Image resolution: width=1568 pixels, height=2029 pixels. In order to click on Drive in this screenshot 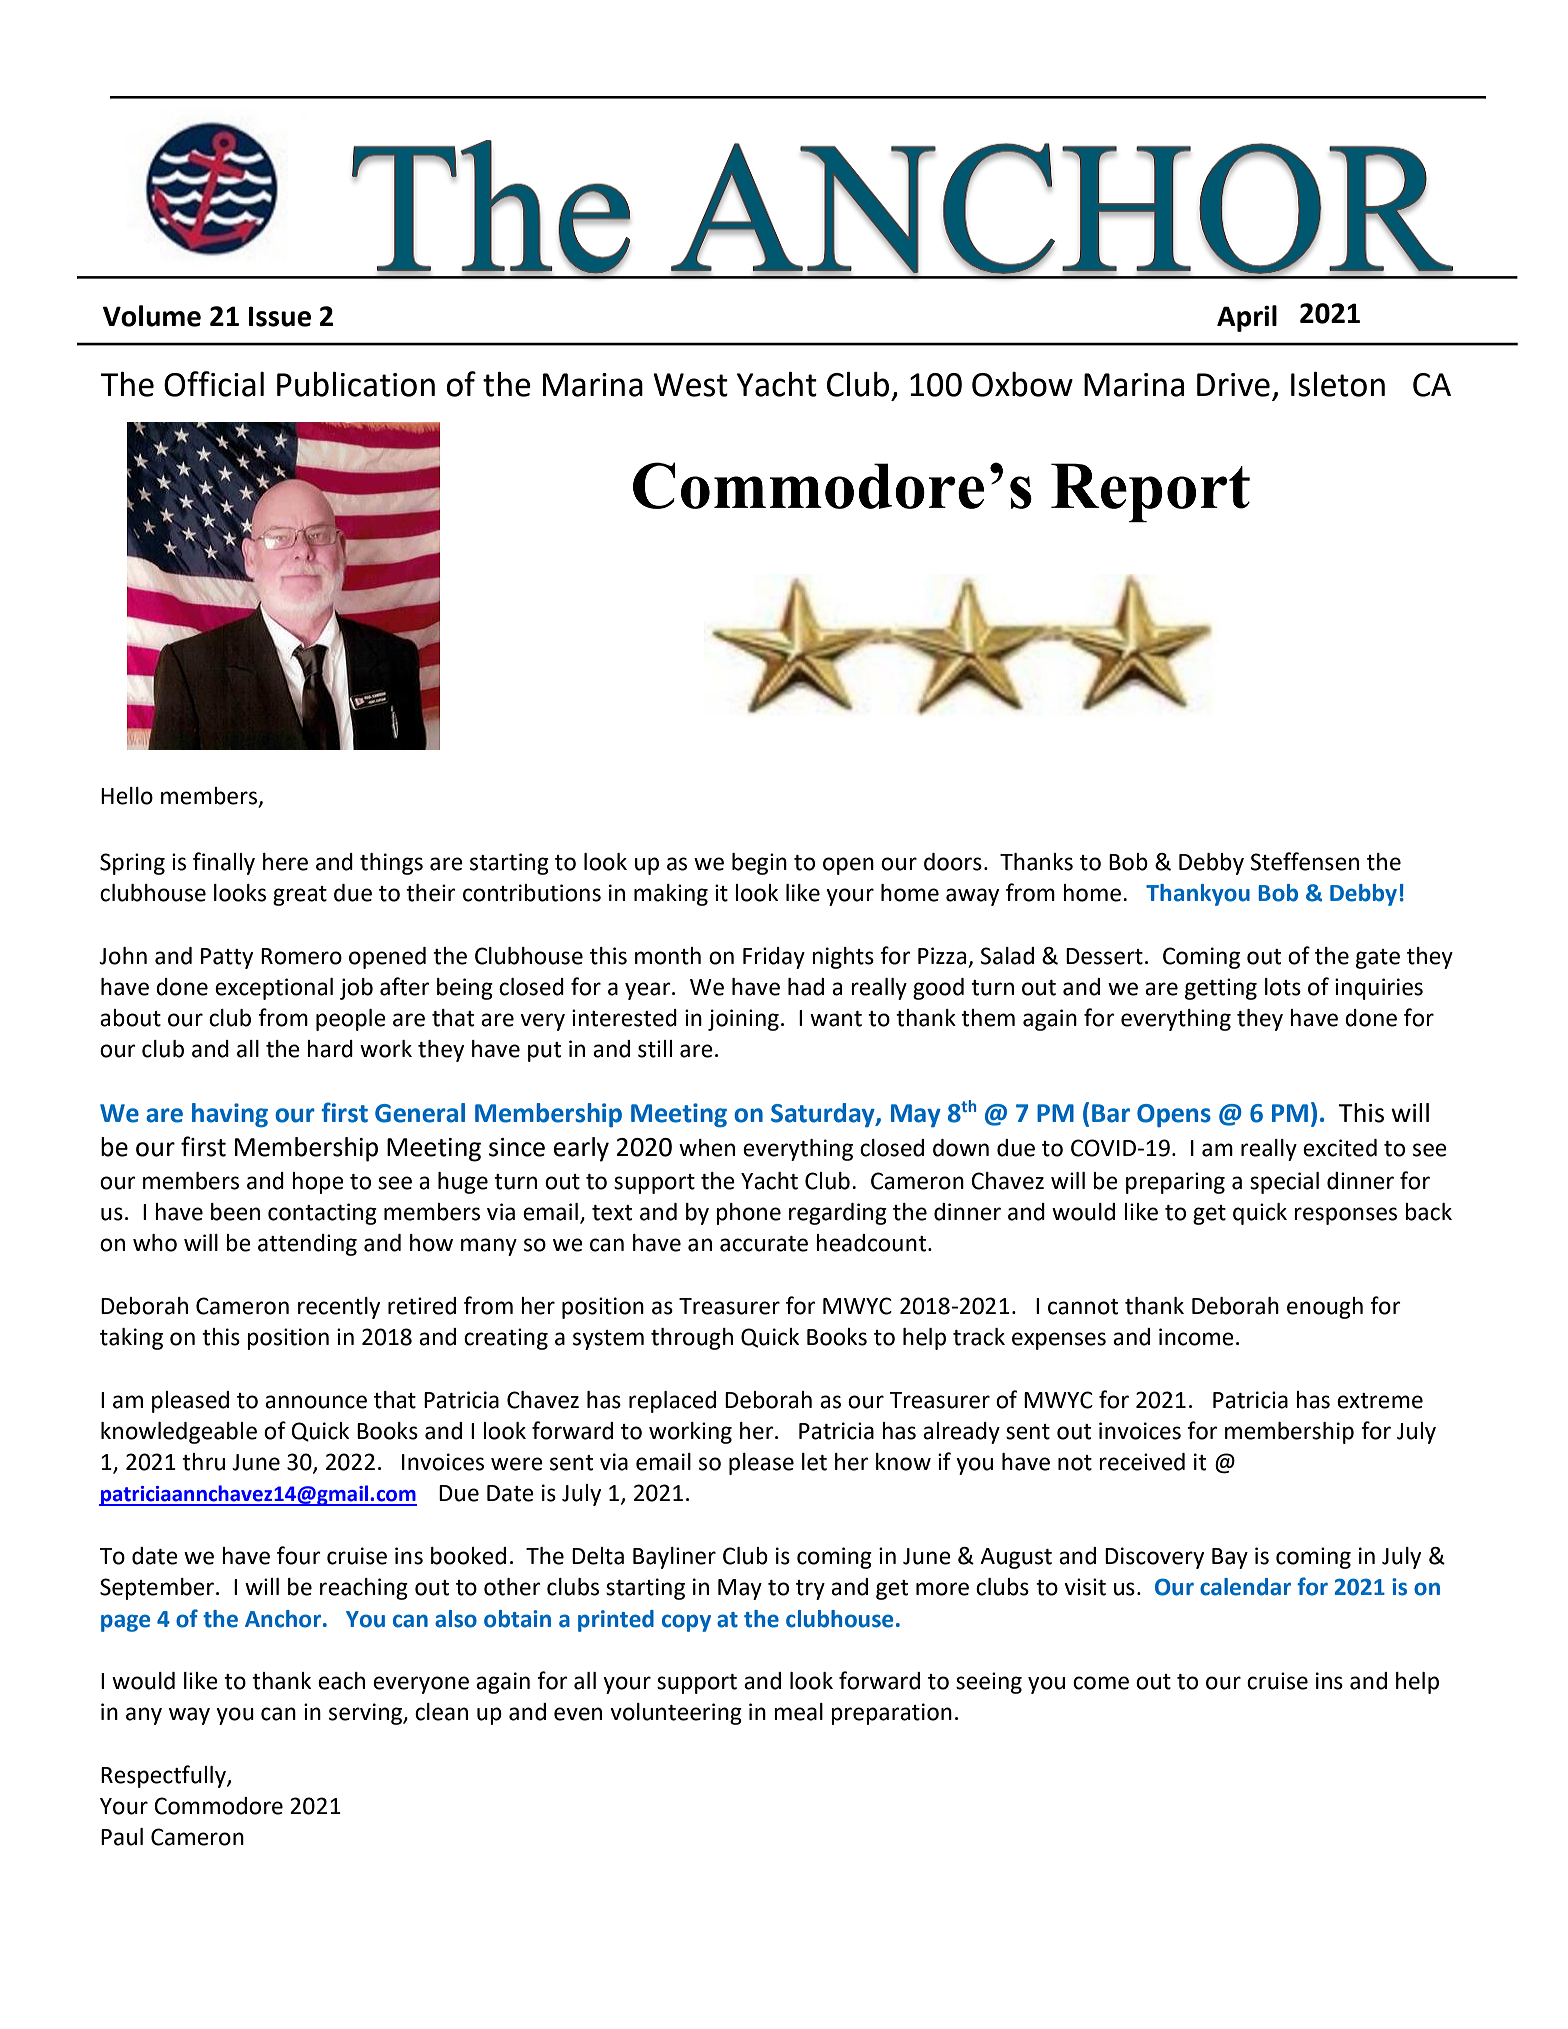, I will do `click(1233, 385)`.
